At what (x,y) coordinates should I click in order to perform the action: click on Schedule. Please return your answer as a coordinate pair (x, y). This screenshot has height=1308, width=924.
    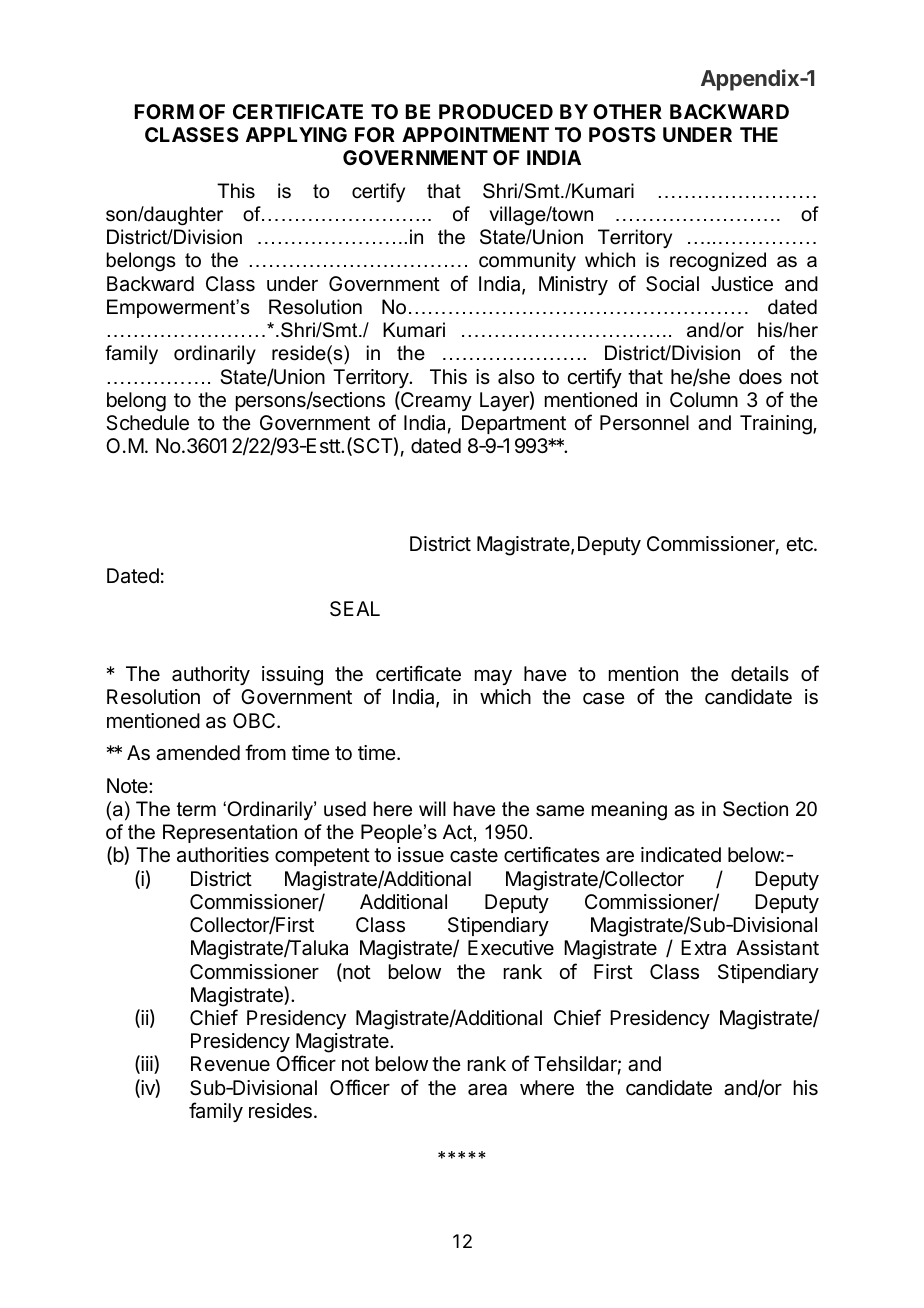
    Looking at the image, I should click on (147, 423).
